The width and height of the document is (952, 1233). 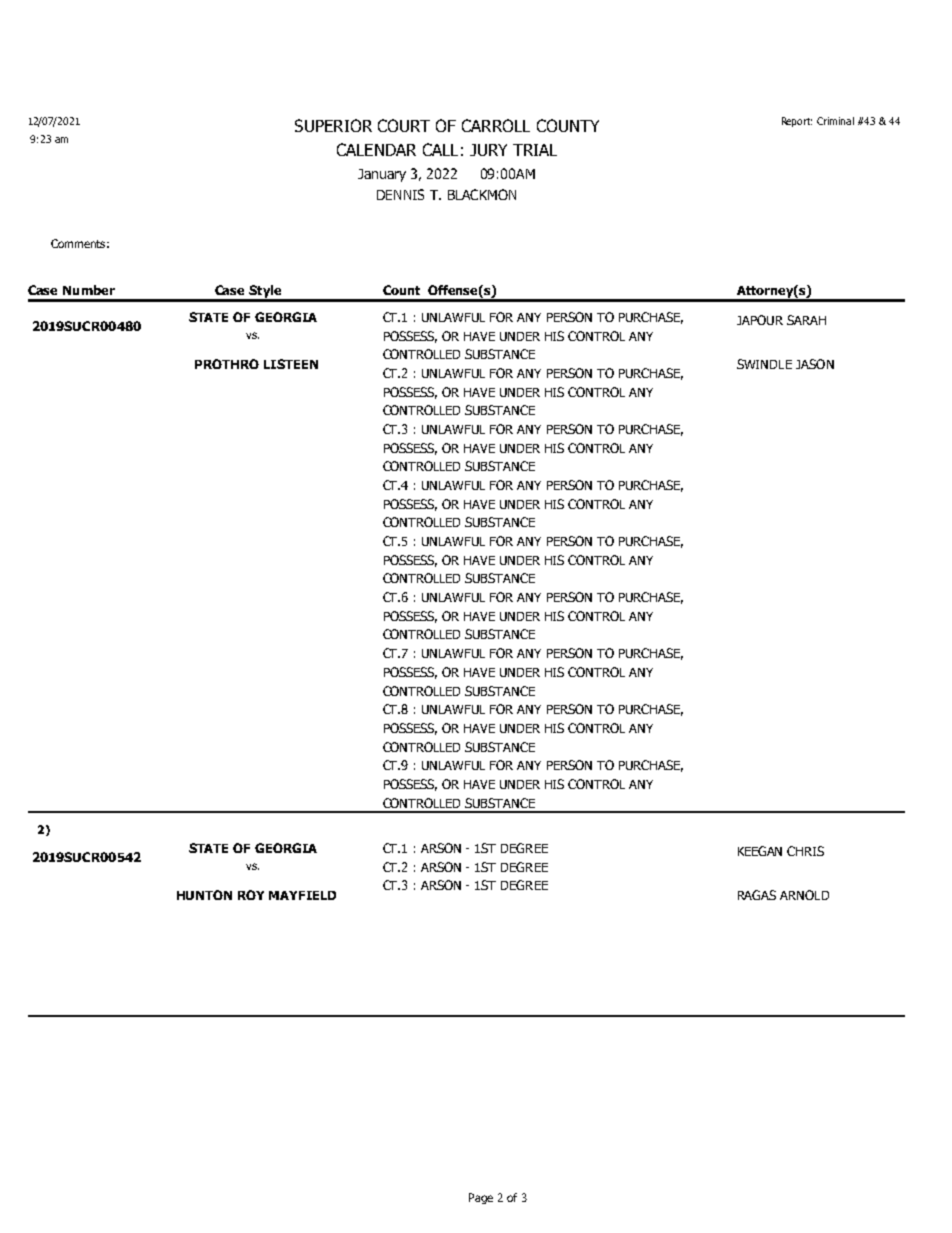 What do you see at coordinates (797, 122) in the document?
I see `Report` at bounding box center [797, 122].
